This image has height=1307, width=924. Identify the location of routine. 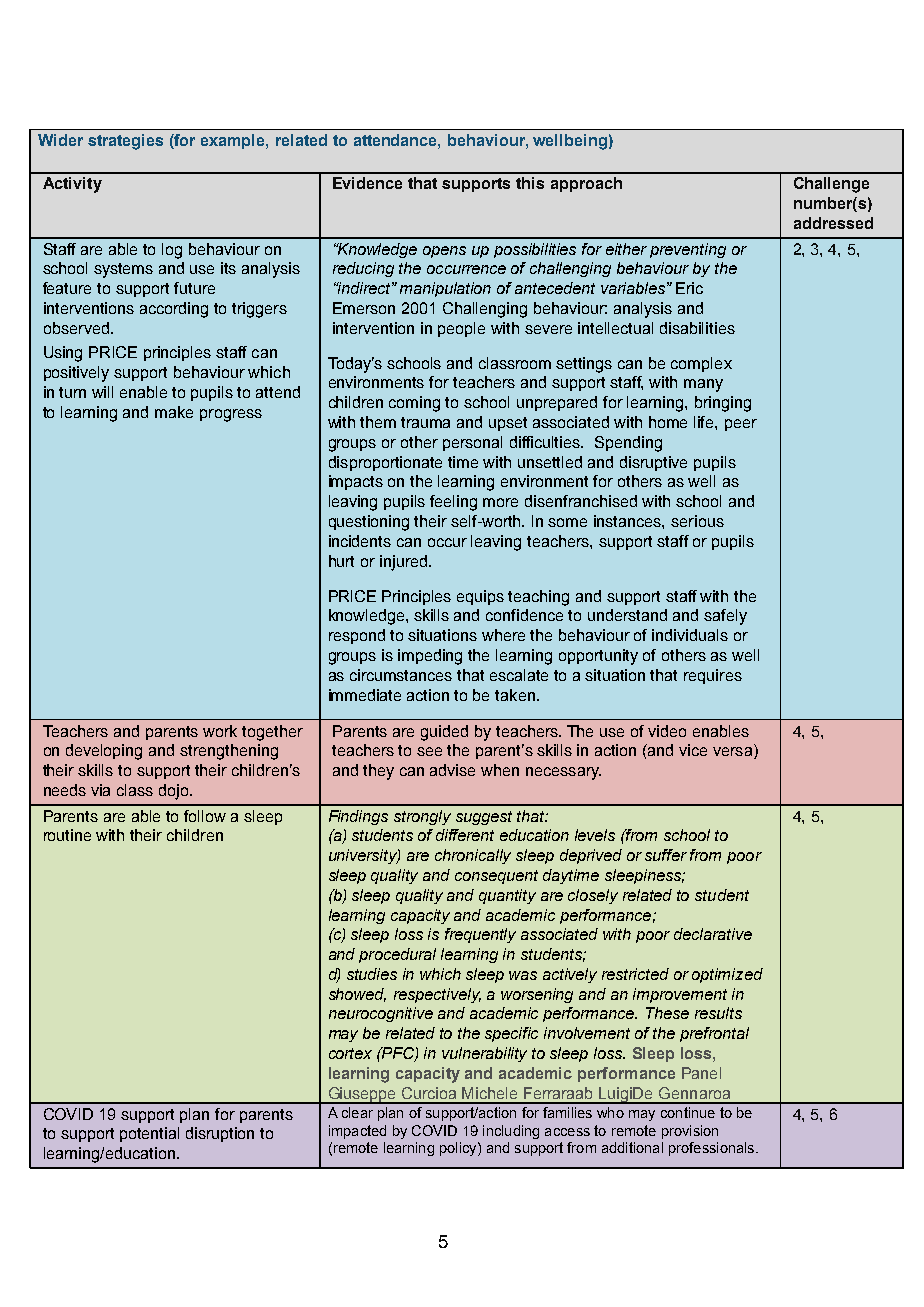
(67, 835).
